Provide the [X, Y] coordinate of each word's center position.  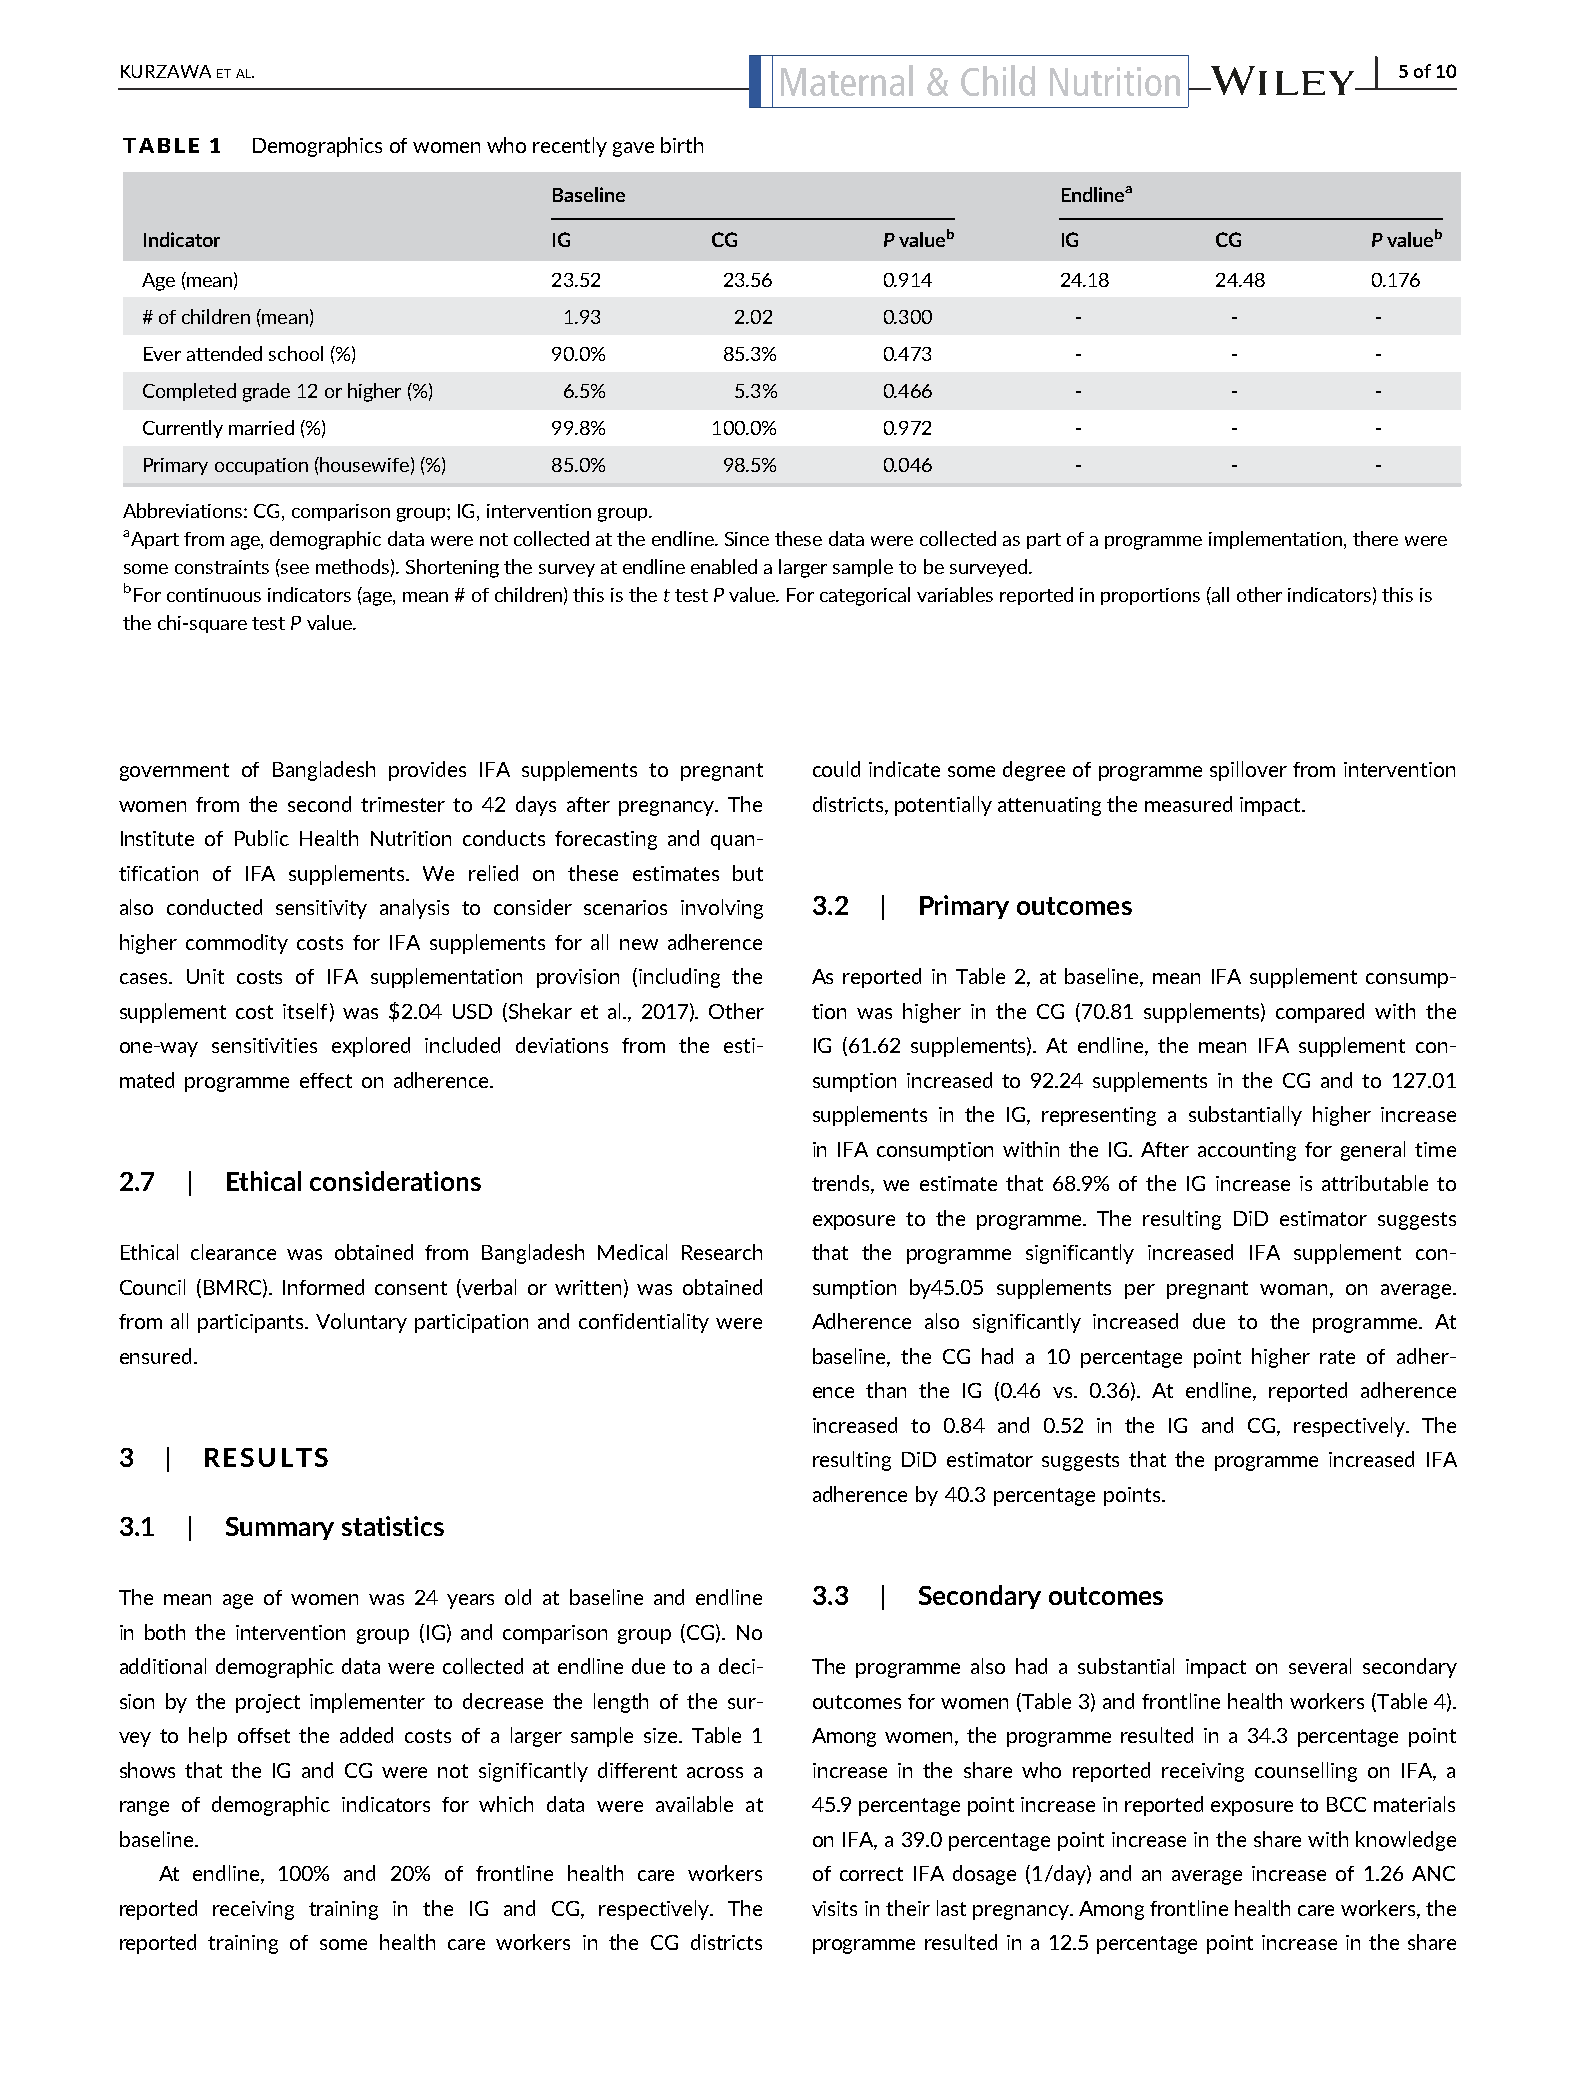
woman [1293, 1289]
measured [1188, 804]
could [836, 769]
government [174, 772]
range [144, 1808]
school [296, 353]
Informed [323, 1287]
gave [633, 149]
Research [722, 1252]
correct [871, 1874]
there [1375, 538]
